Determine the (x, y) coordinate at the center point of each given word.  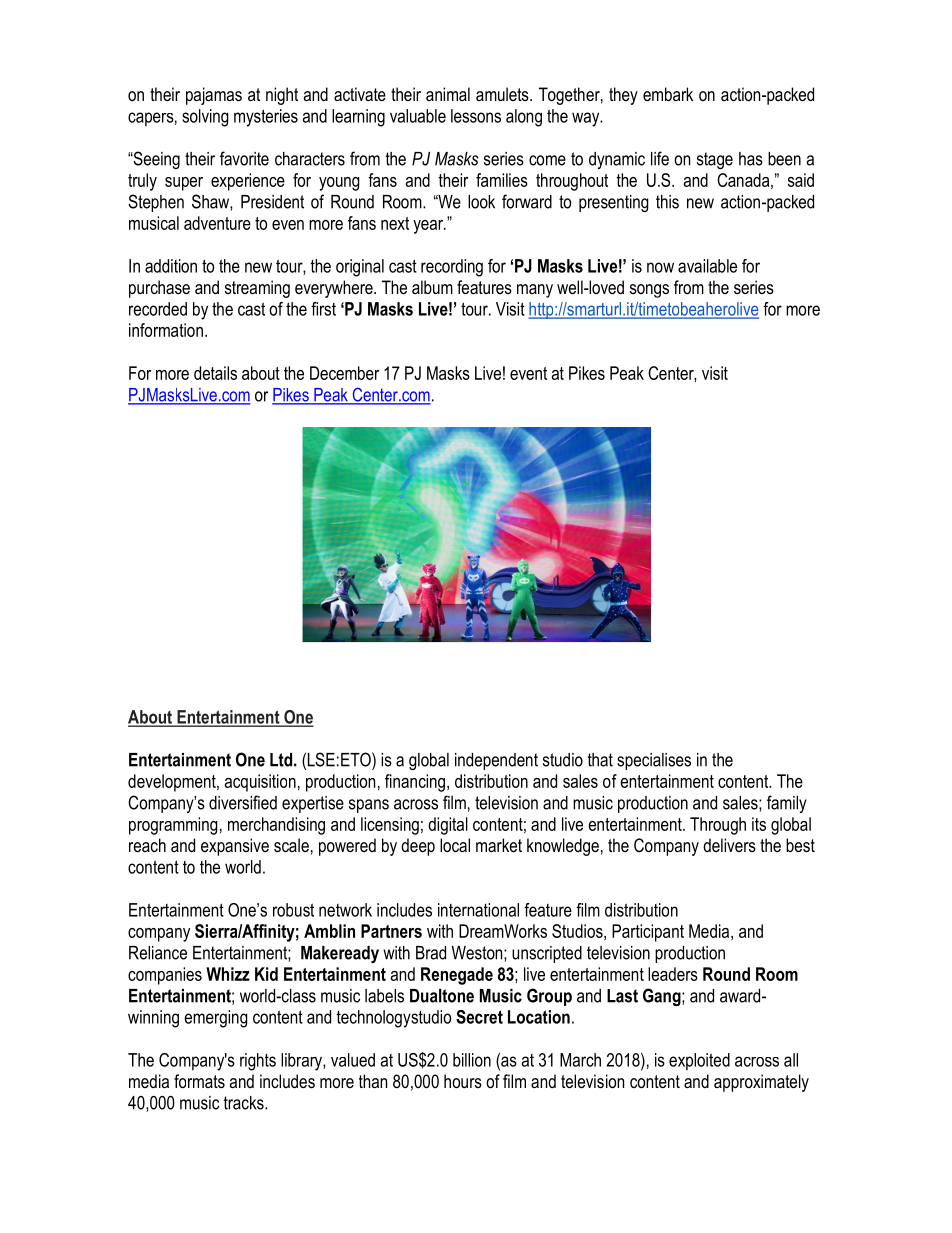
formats (199, 1081)
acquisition (260, 783)
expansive (235, 847)
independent (496, 761)
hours (463, 1081)
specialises (654, 761)
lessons (476, 116)
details (215, 373)
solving (205, 118)
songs (649, 291)
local (455, 845)
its (759, 824)
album (432, 287)
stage (715, 160)
